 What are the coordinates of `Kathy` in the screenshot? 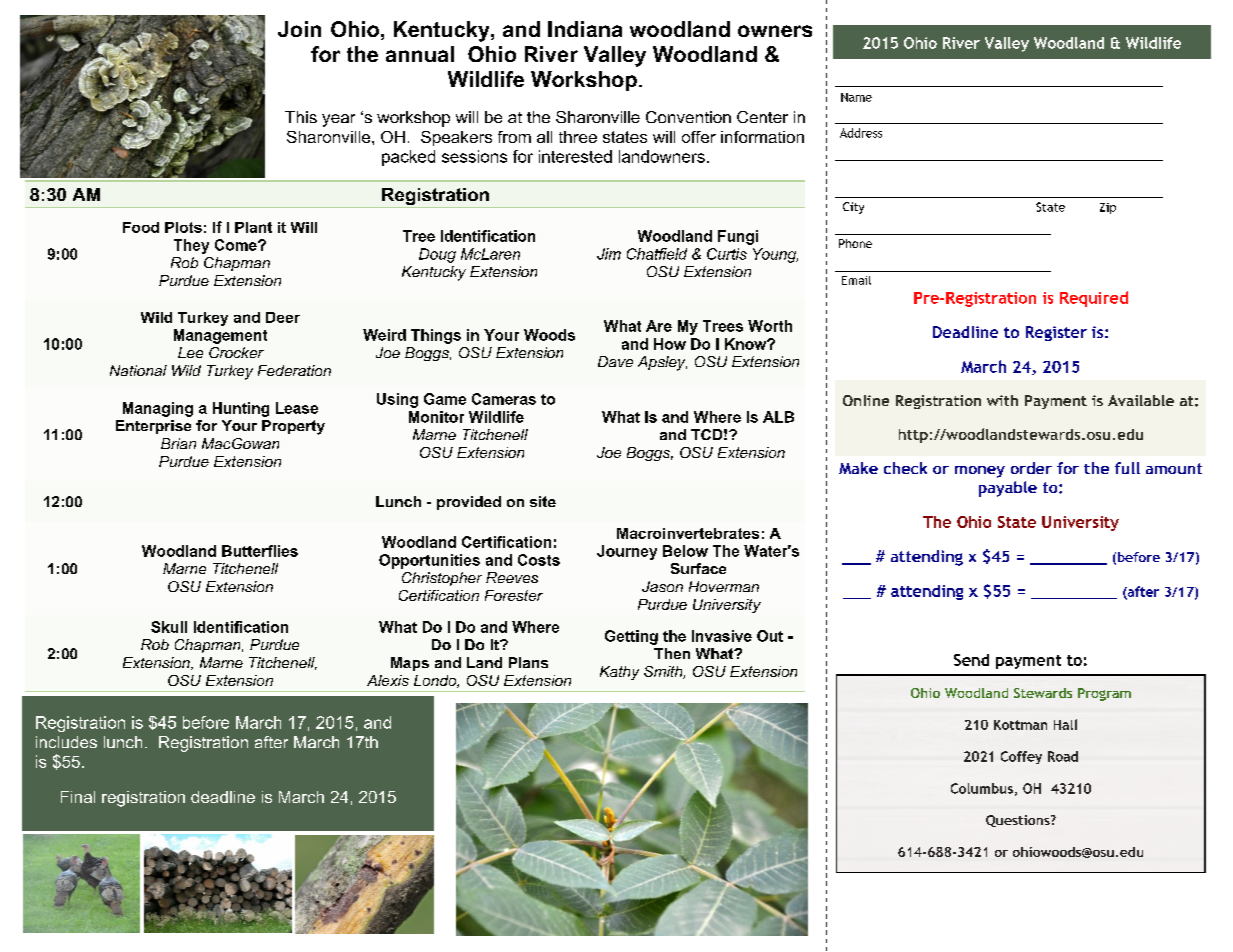 It's located at (619, 673).
